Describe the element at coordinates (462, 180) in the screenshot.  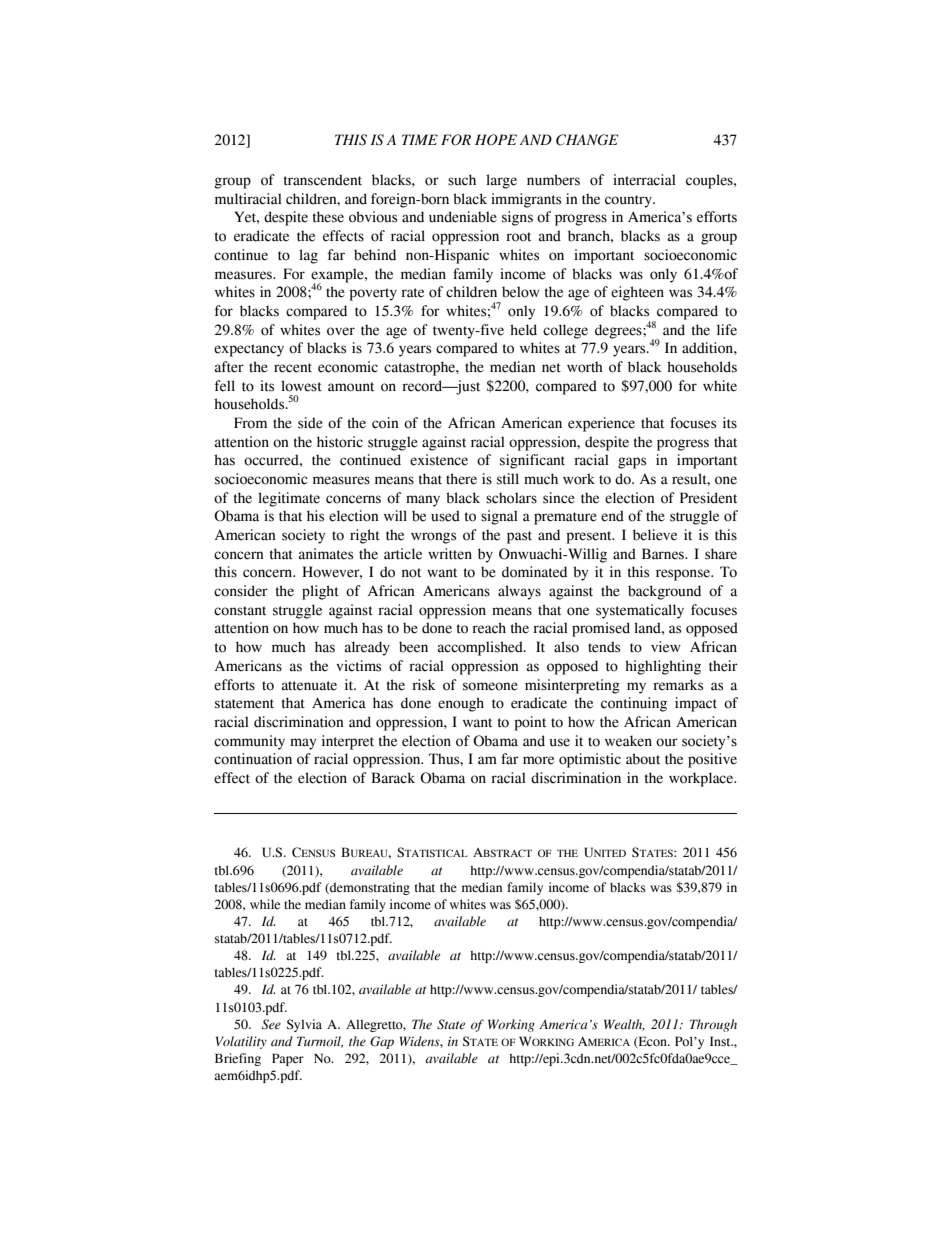
I see `such` at that location.
